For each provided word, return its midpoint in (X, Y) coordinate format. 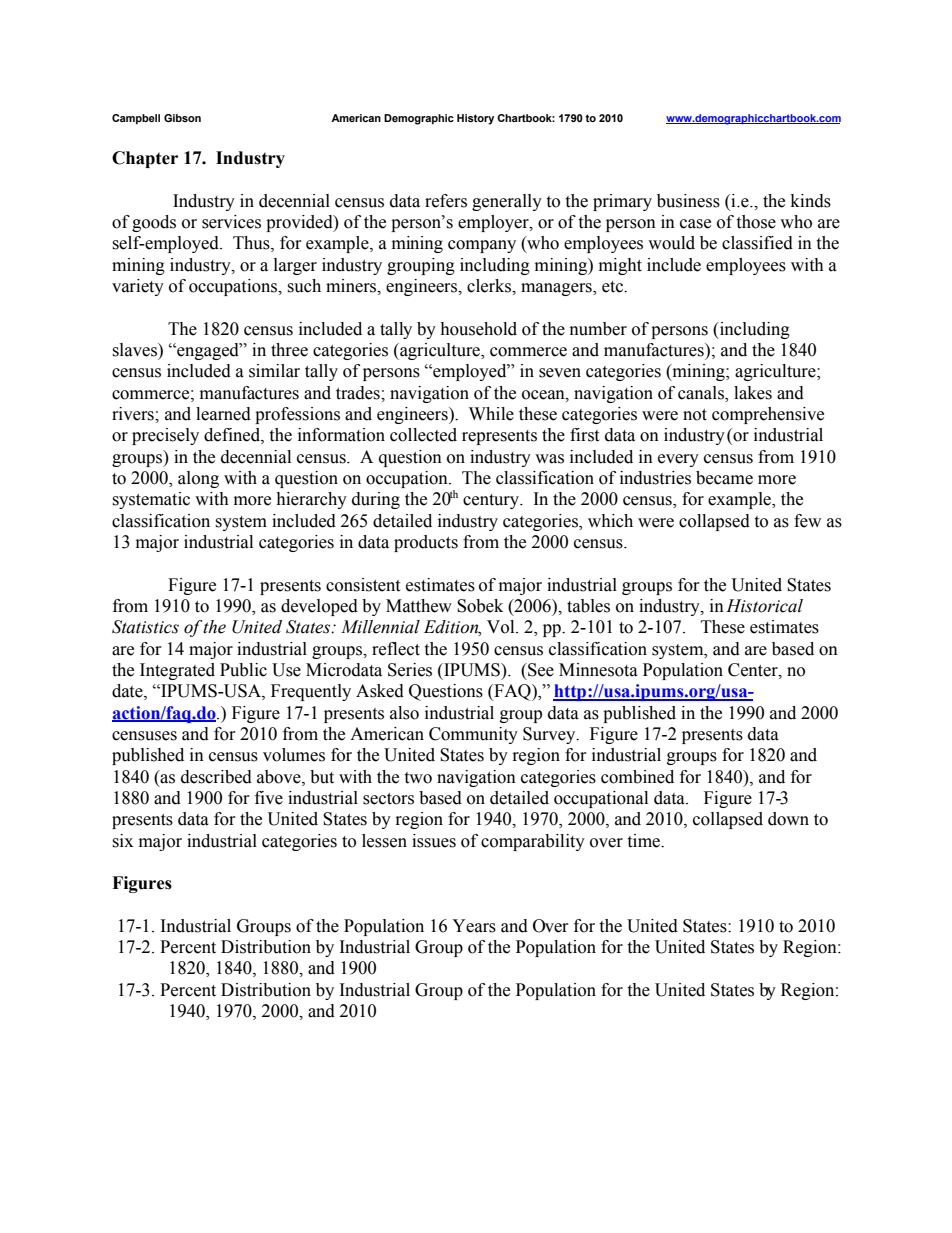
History (475, 119)
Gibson (182, 118)
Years (474, 926)
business (688, 201)
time (644, 841)
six (122, 841)
